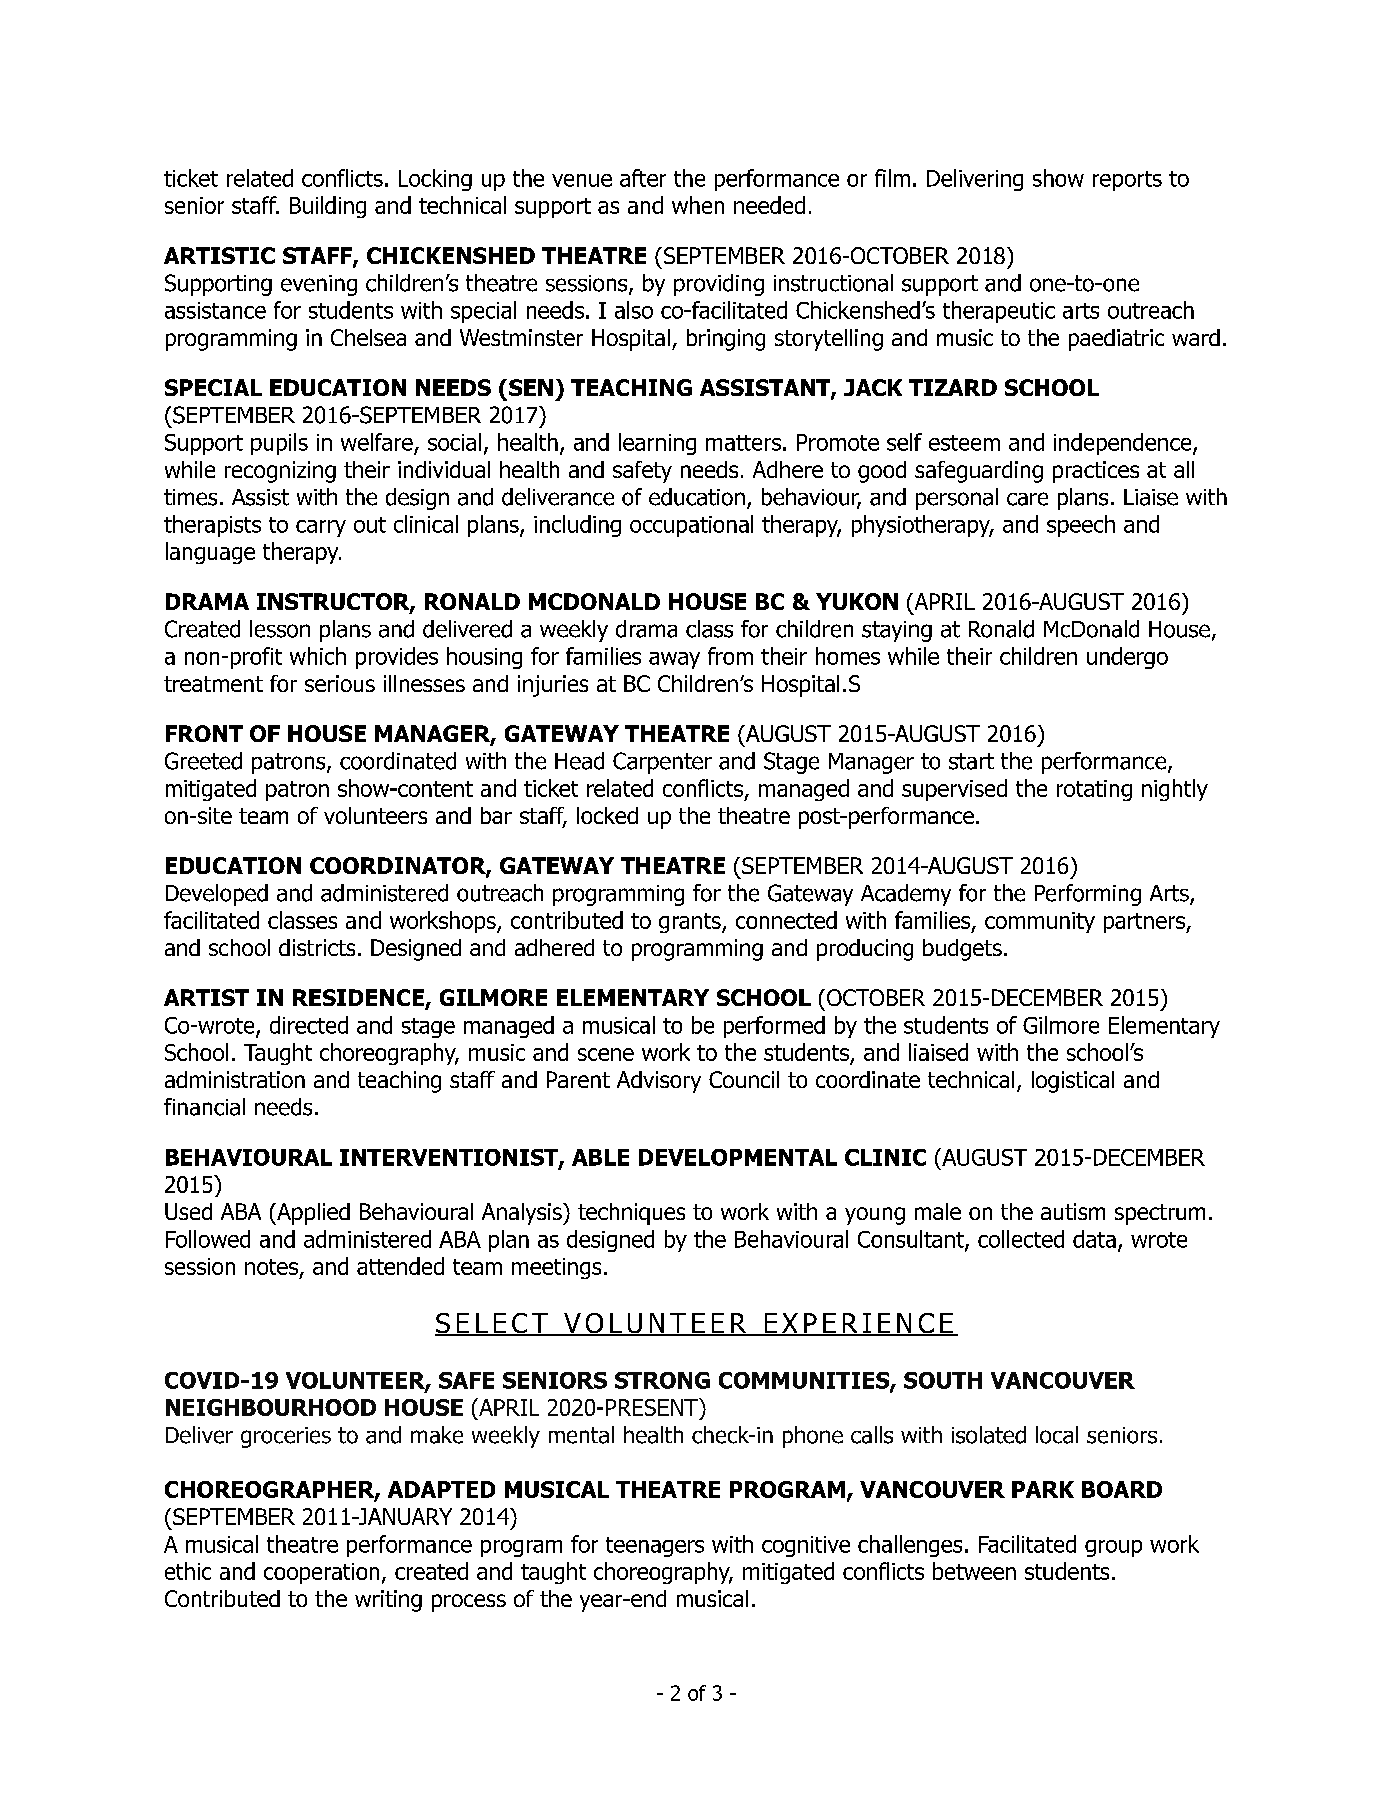 This screenshot has width=1393, height=1803. I want to click on Building, so click(328, 207).
